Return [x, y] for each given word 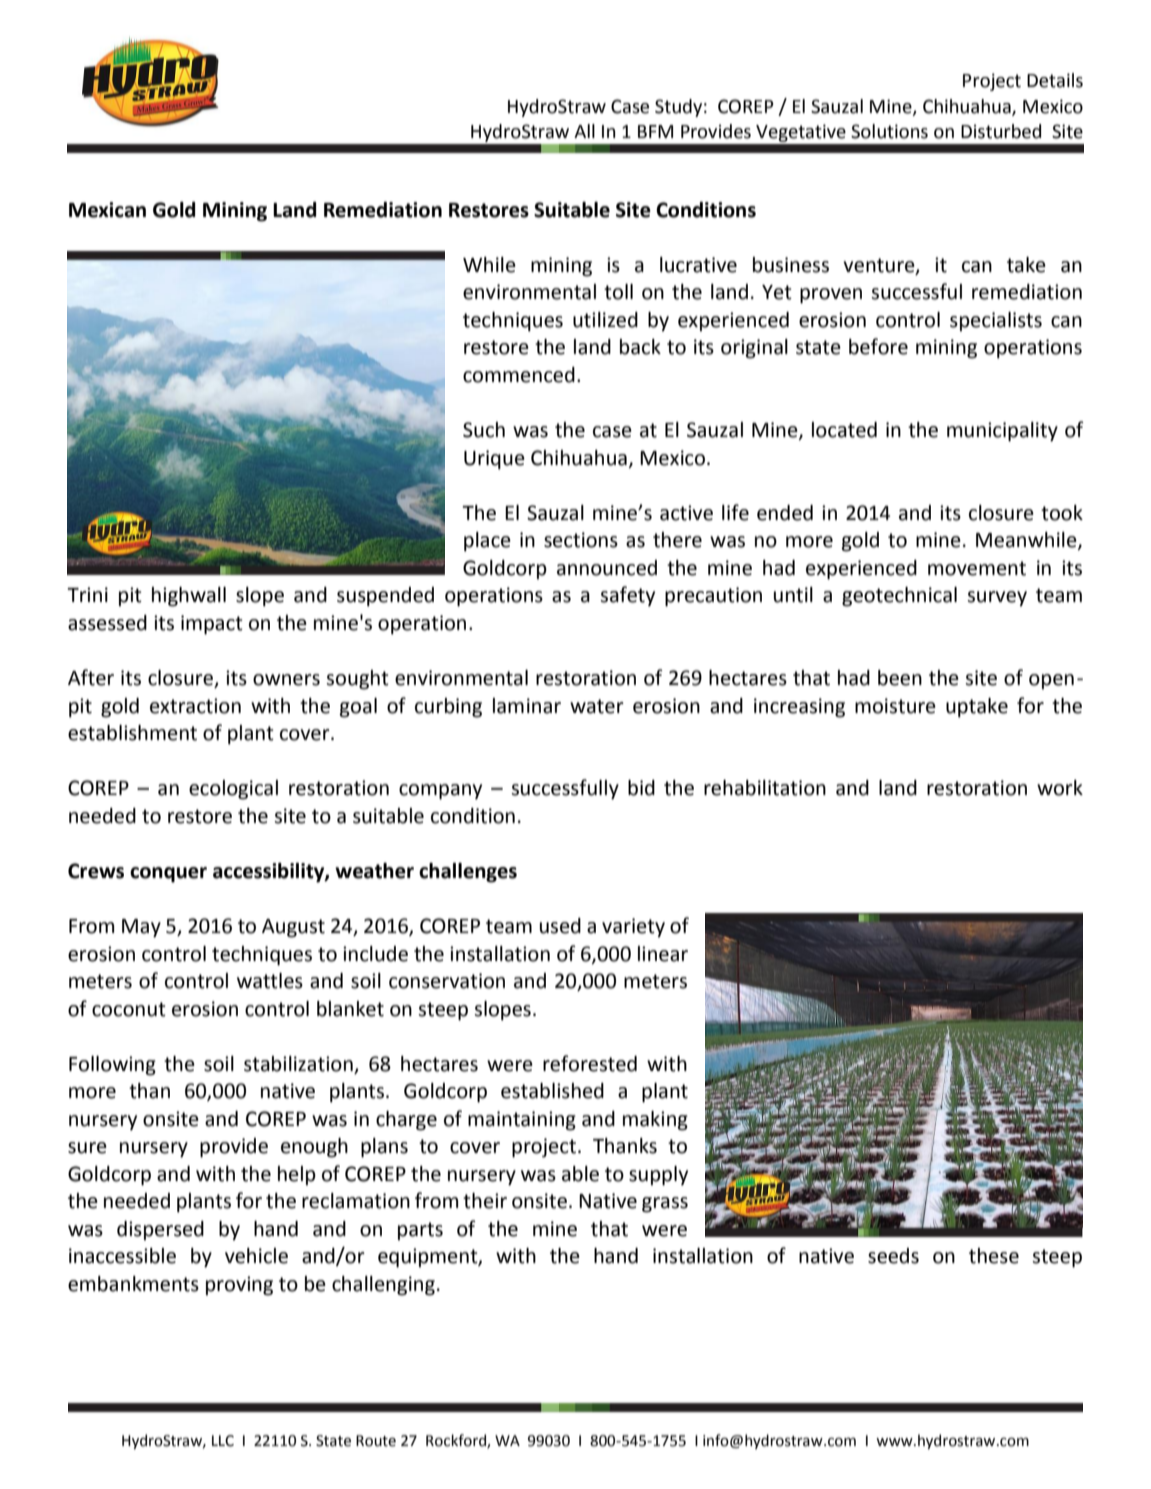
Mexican [107, 210]
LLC [223, 1441]
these [994, 1256]
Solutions [889, 131]
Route [376, 1441]
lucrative [698, 265]
